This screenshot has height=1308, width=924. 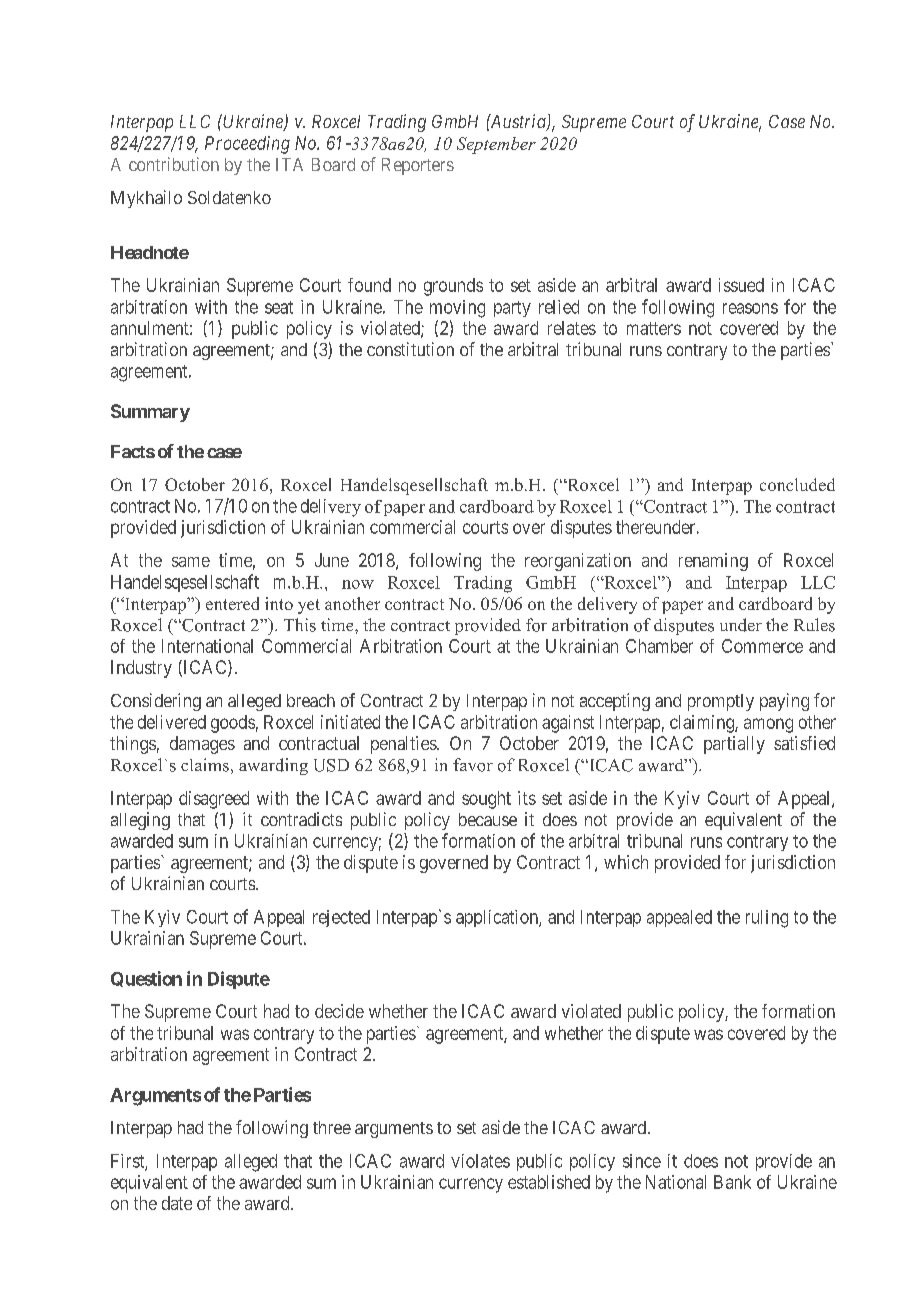 What do you see at coordinates (410, 349) in the screenshot?
I see `constitution` at bounding box center [410, 349].
